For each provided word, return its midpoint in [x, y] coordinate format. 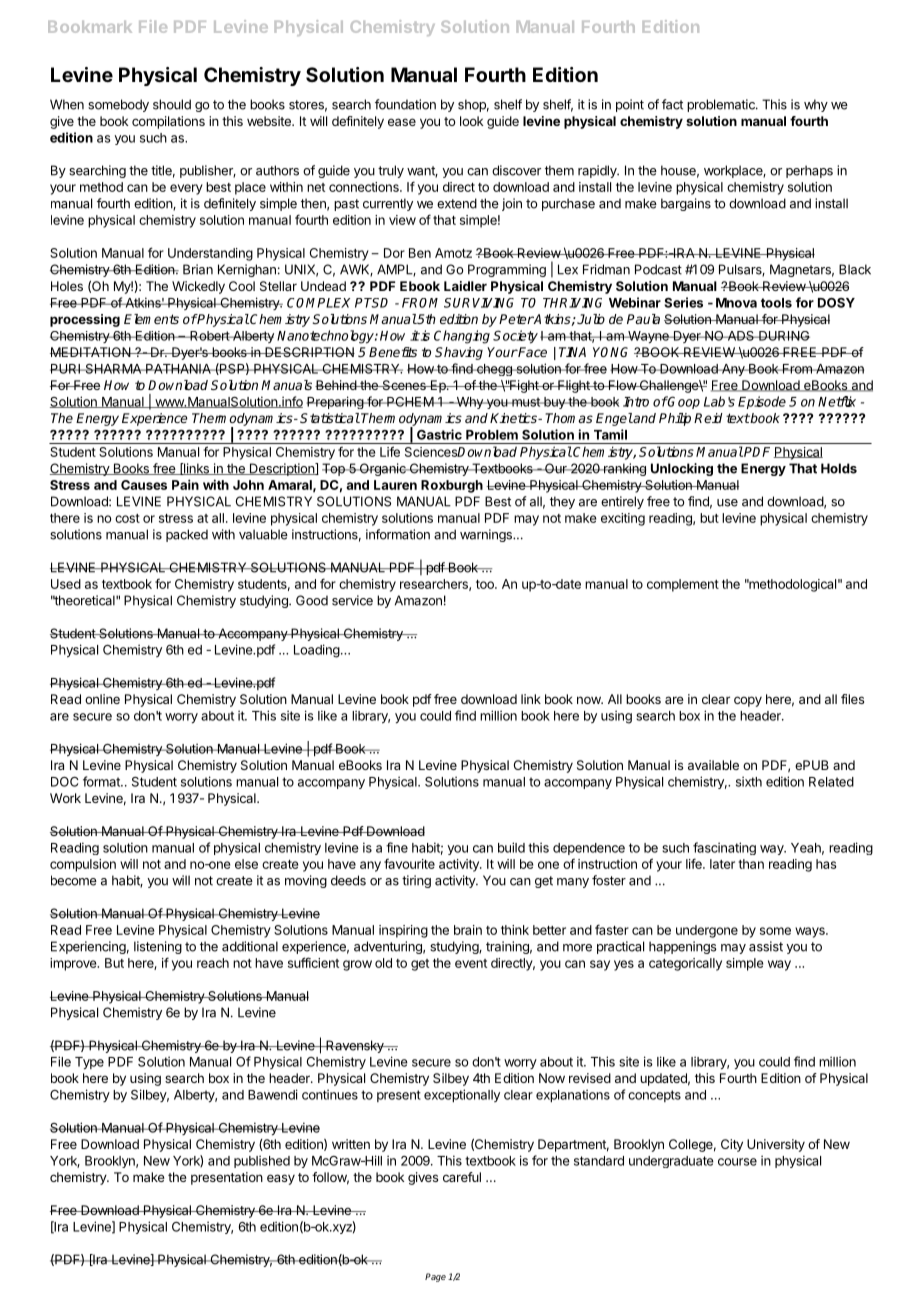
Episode [762, 402]
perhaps [809, 171]
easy [281, 1179]
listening [158, 947]
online [102, 699]
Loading [317, 651]
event [471, 963]
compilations [168, 122]
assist [766, 946]
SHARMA [113, 369]
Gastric [439, 434]
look [471, 121]
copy [748, 701]
